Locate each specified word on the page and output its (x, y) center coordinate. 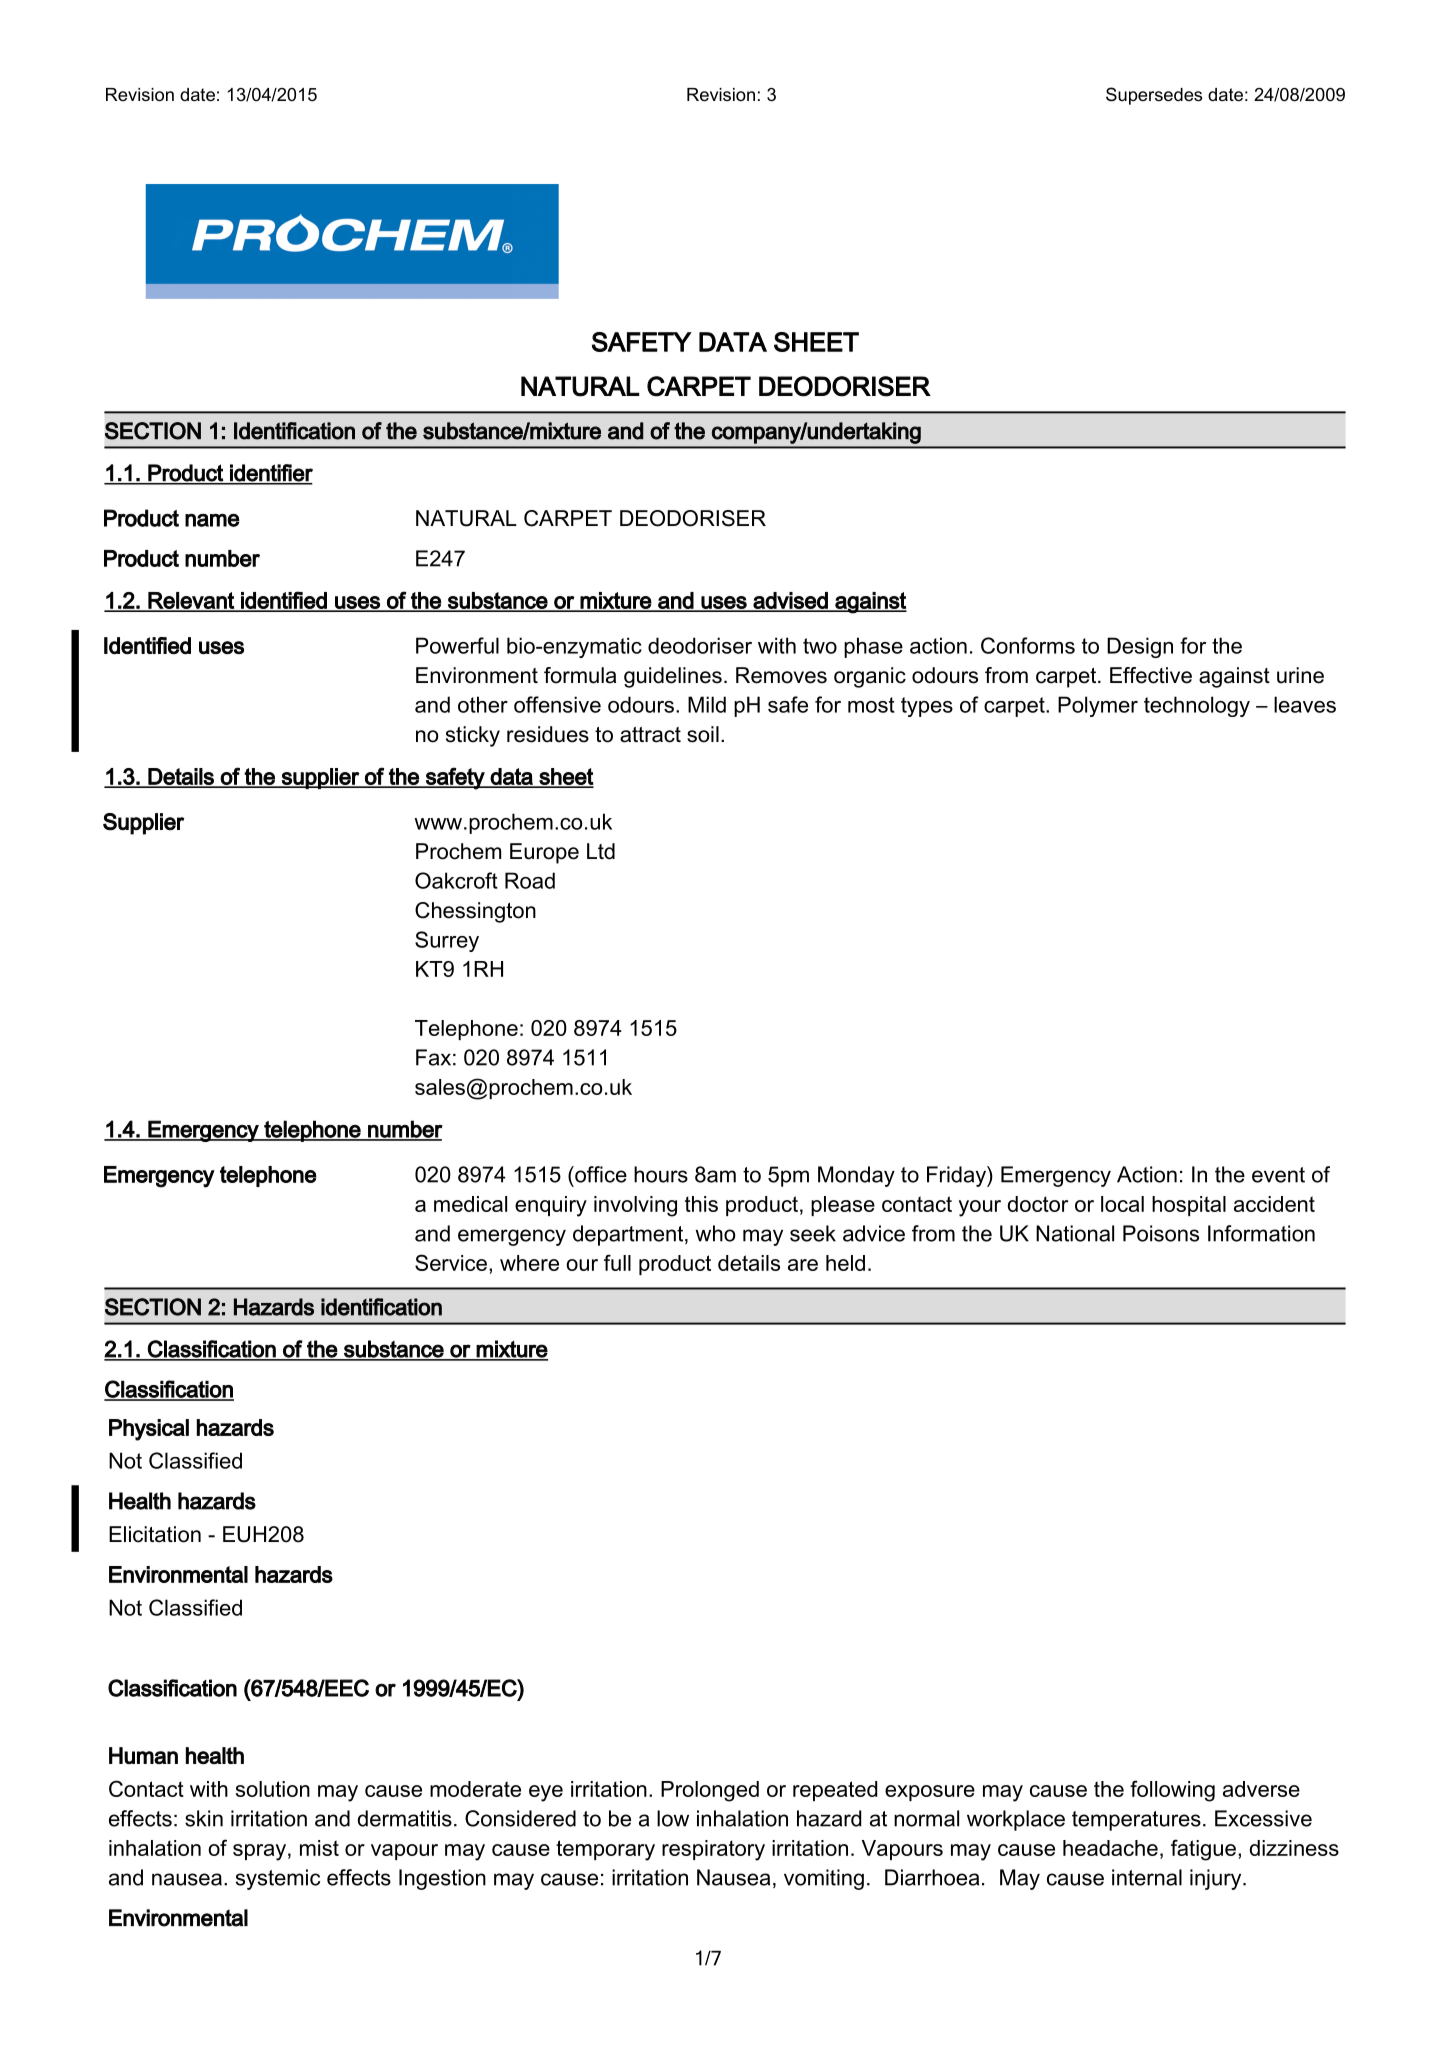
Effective (1151, 675)
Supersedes (1154, 96)
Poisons (1161, 1233)
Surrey (447, 941)
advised (790, 601)
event (1278, 1175)
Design (1140, 647)
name (212, 520)
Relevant (191, 601)
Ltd (601, 851)
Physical (149, 1430)
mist (319, 1848)
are (803, 1265)
